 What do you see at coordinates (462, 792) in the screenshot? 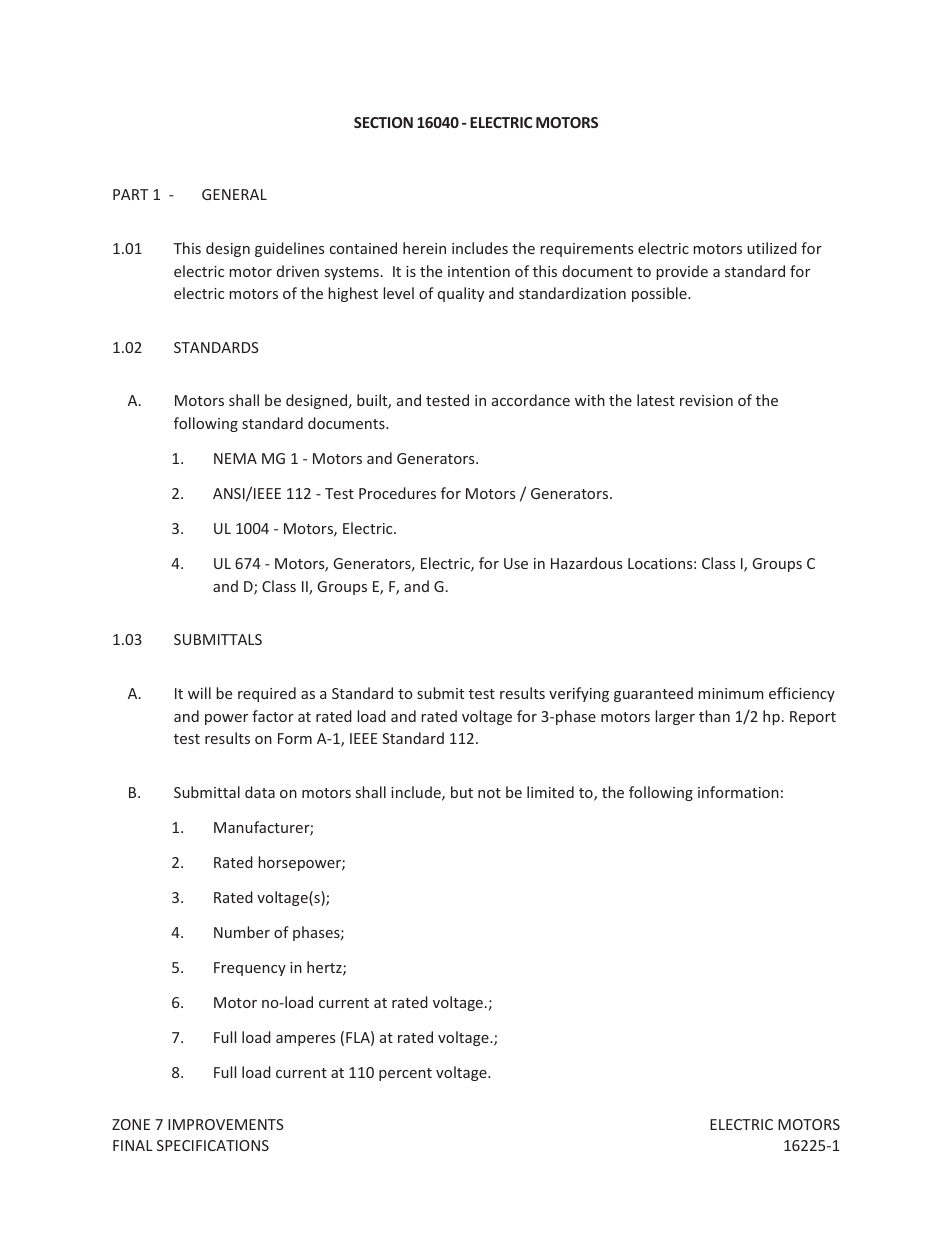
I see `but` at bounding box center [462, 792].
